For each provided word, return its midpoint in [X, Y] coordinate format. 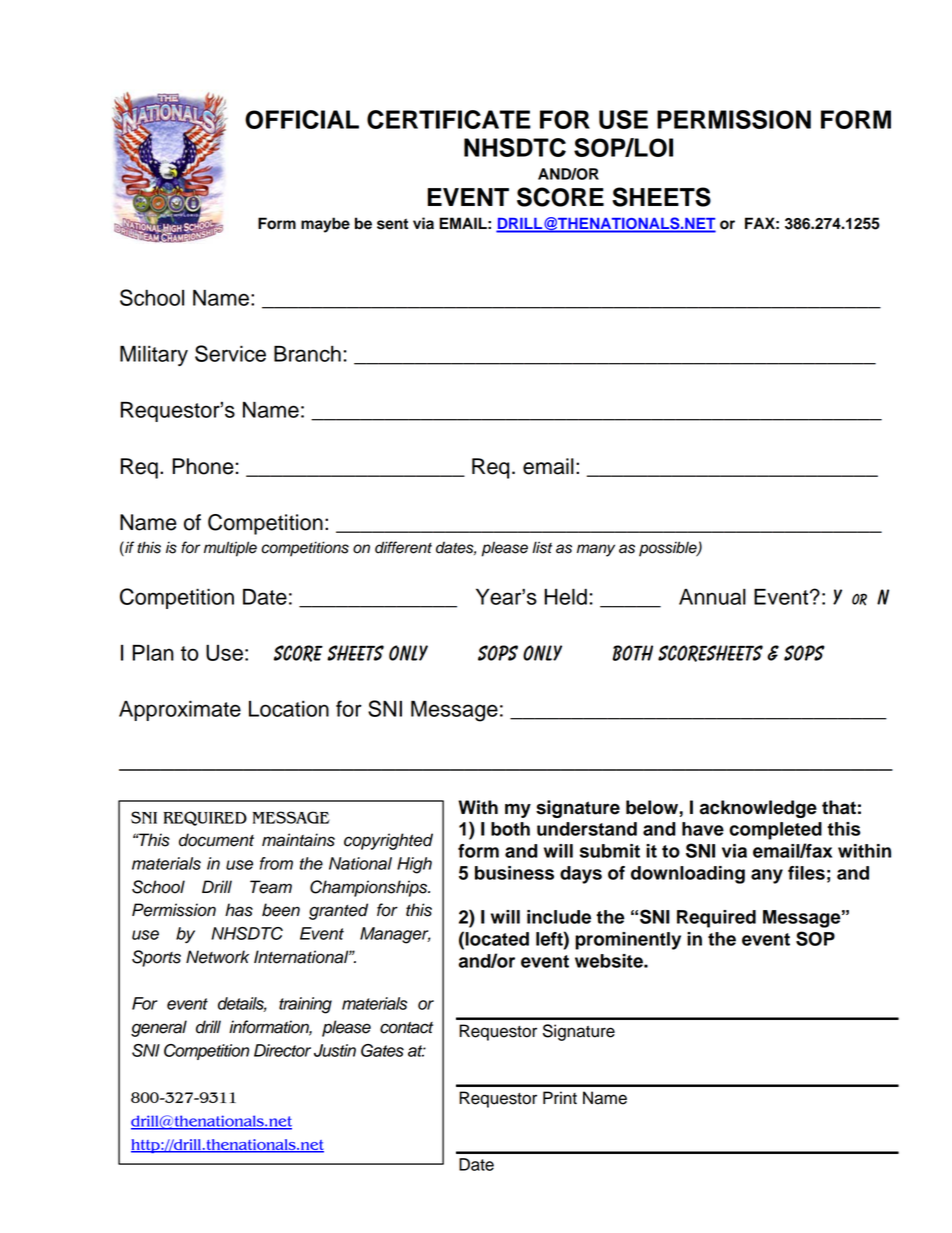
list [542, 547]
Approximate [180, 711]
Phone [203, 466]
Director [282, 1050]
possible [669, 549]
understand [587, 829]
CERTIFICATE [449, 119]
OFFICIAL [302, 119]
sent [392, 224]
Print [560, 1097]
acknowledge [758, 809]
